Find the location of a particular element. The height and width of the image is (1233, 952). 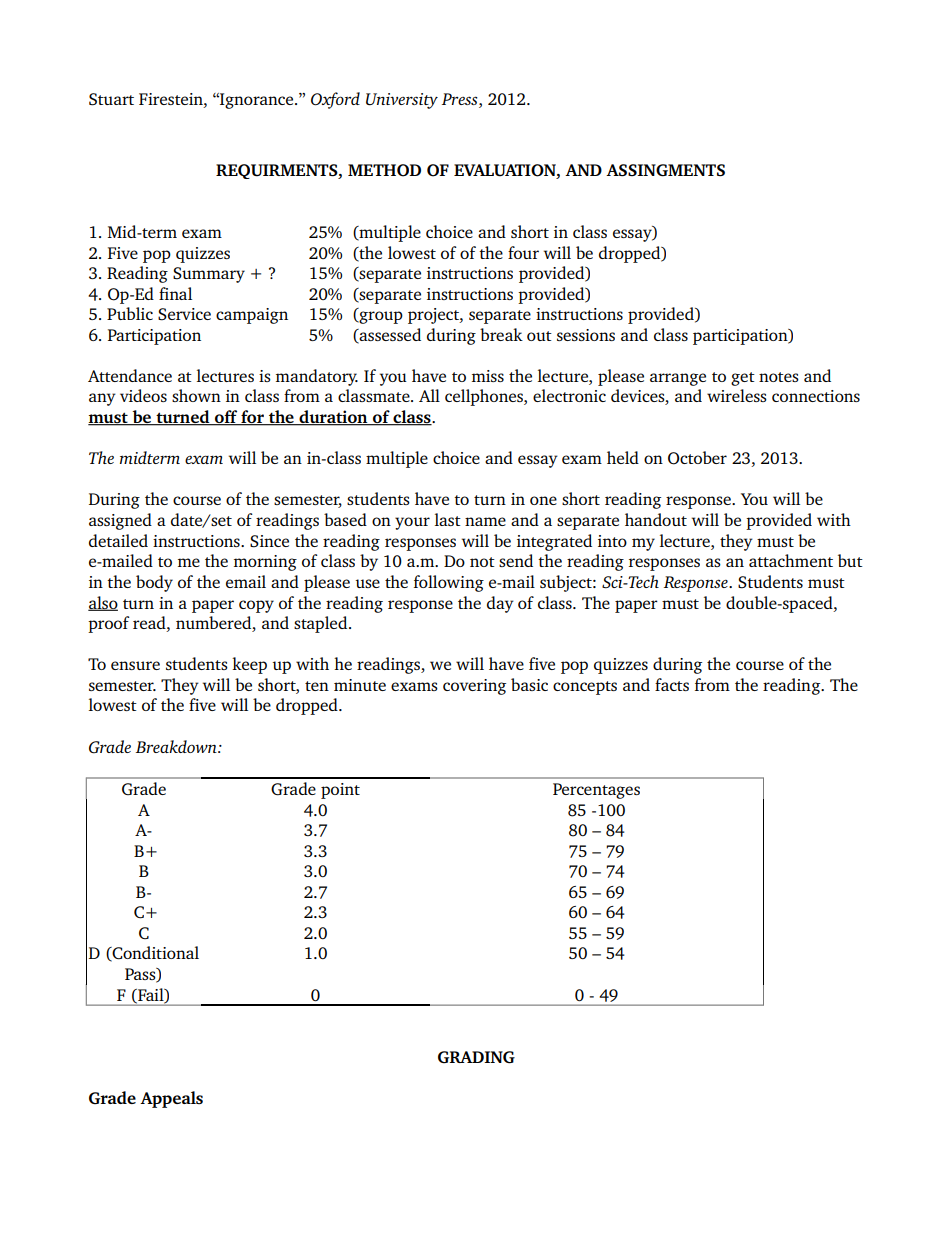

miss is located at coordinates (488, 376).
